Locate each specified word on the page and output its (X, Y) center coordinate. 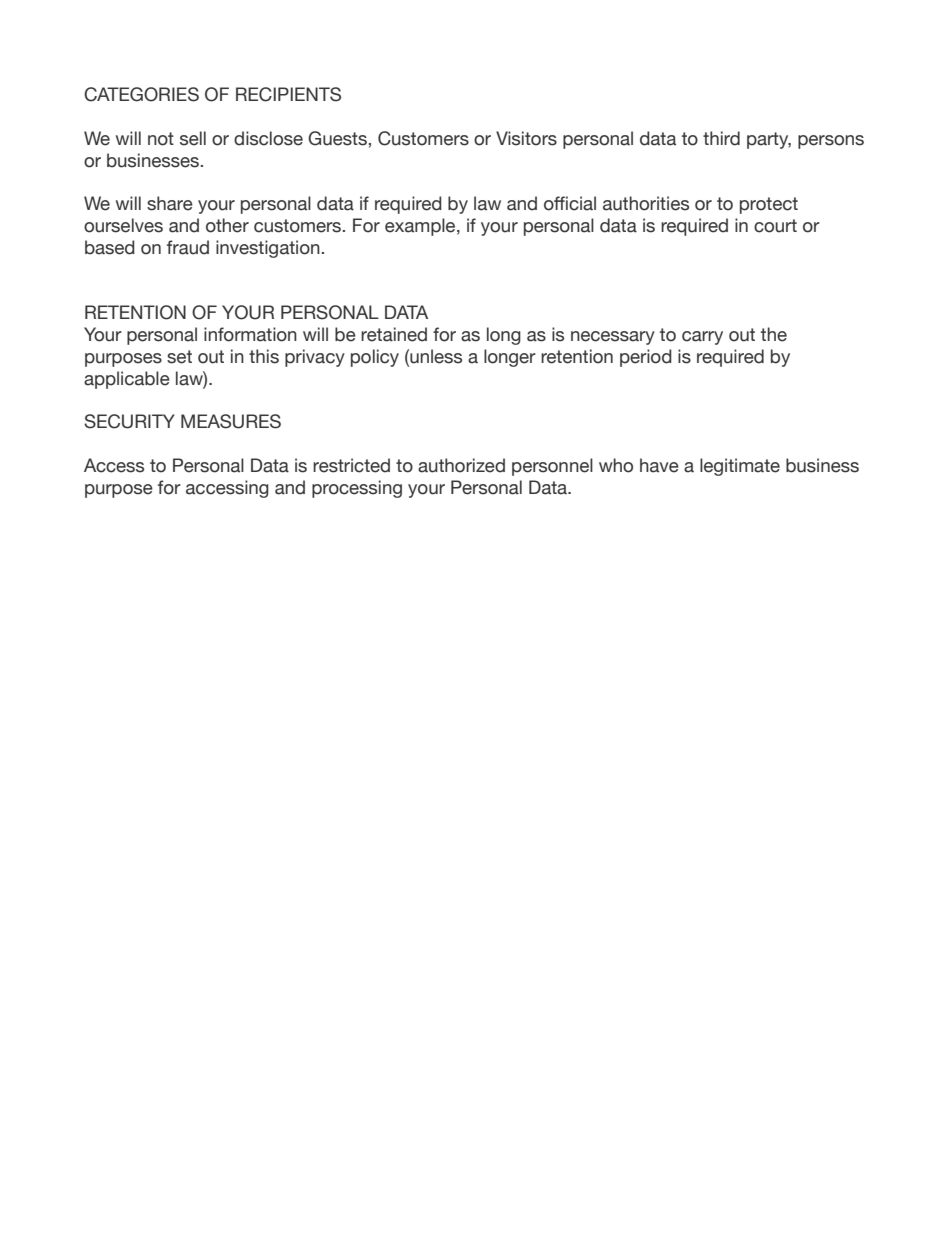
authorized (461, 465)
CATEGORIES (141, 94)
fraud (188, 247)
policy (375, 358)
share (170, 203)
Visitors (526, 138)
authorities (646, 203)
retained (394, 334)
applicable (127, 380)
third (721, 138)
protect (769, 205)
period (646, 358)
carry (702, 338)
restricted (351, 465)
